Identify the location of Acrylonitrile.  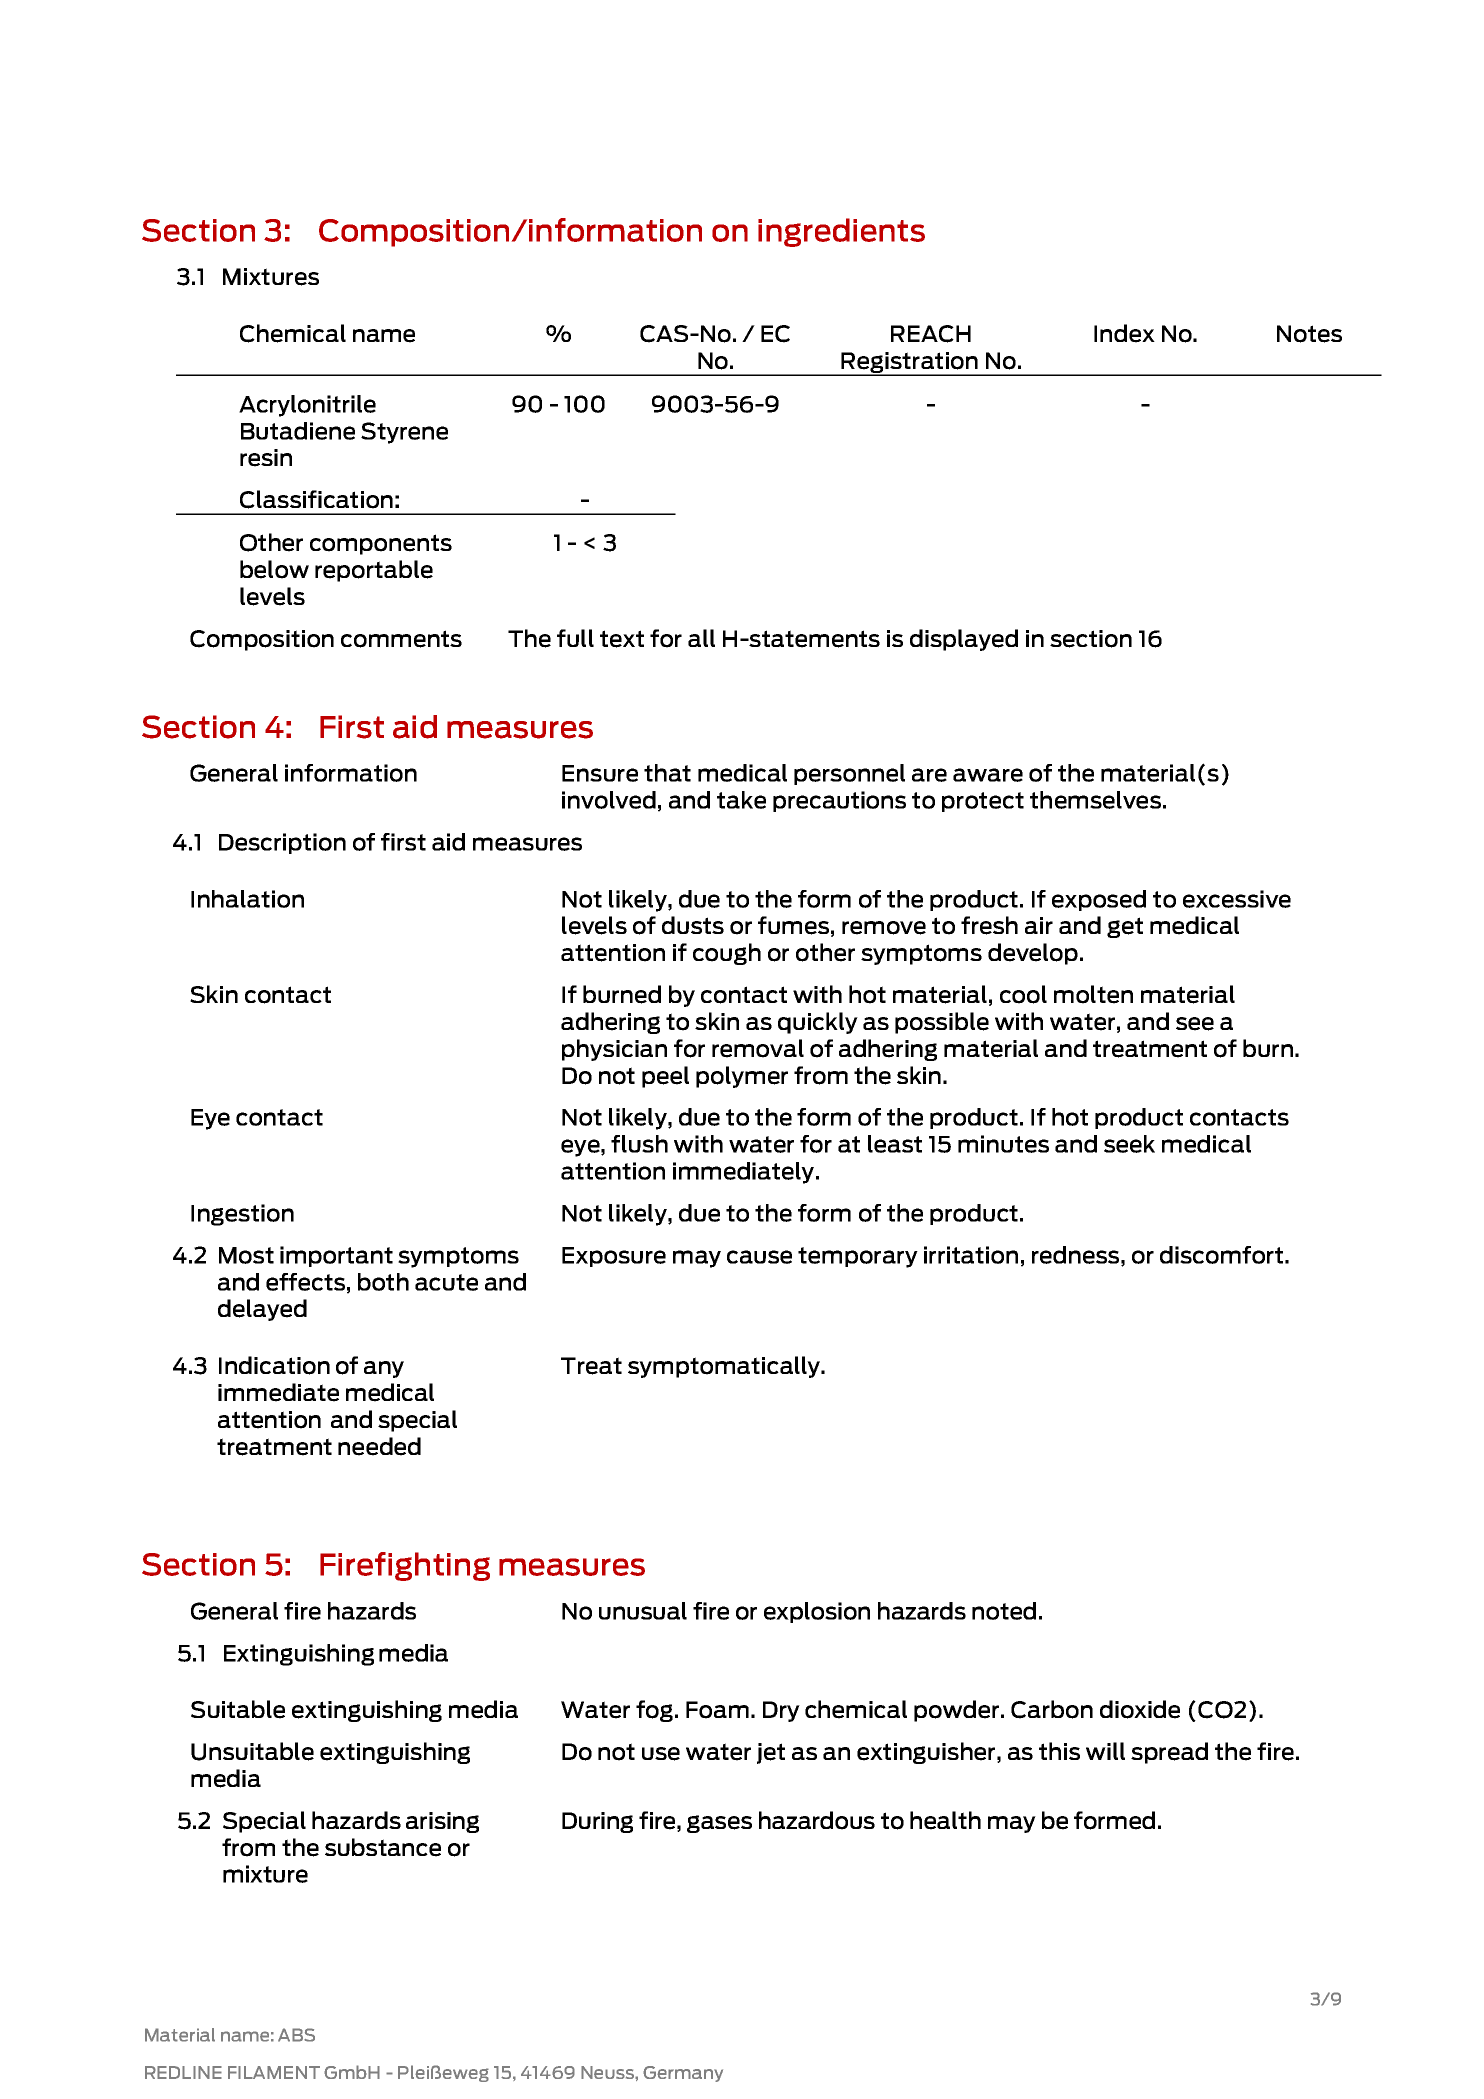
(307, 406).
